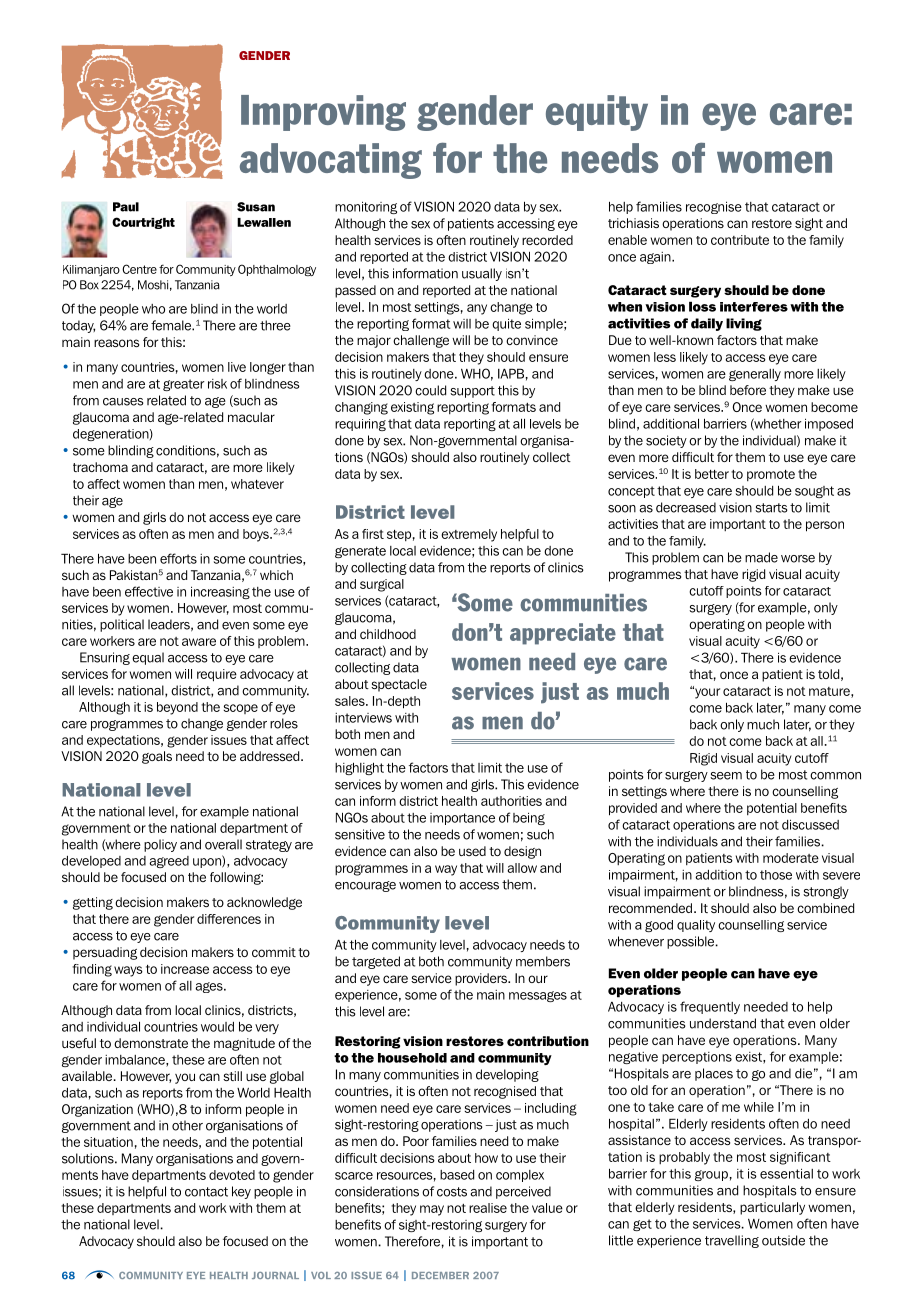  Describe the element at coordinates (206, 1192) in the page. I see `contact` at that location.
